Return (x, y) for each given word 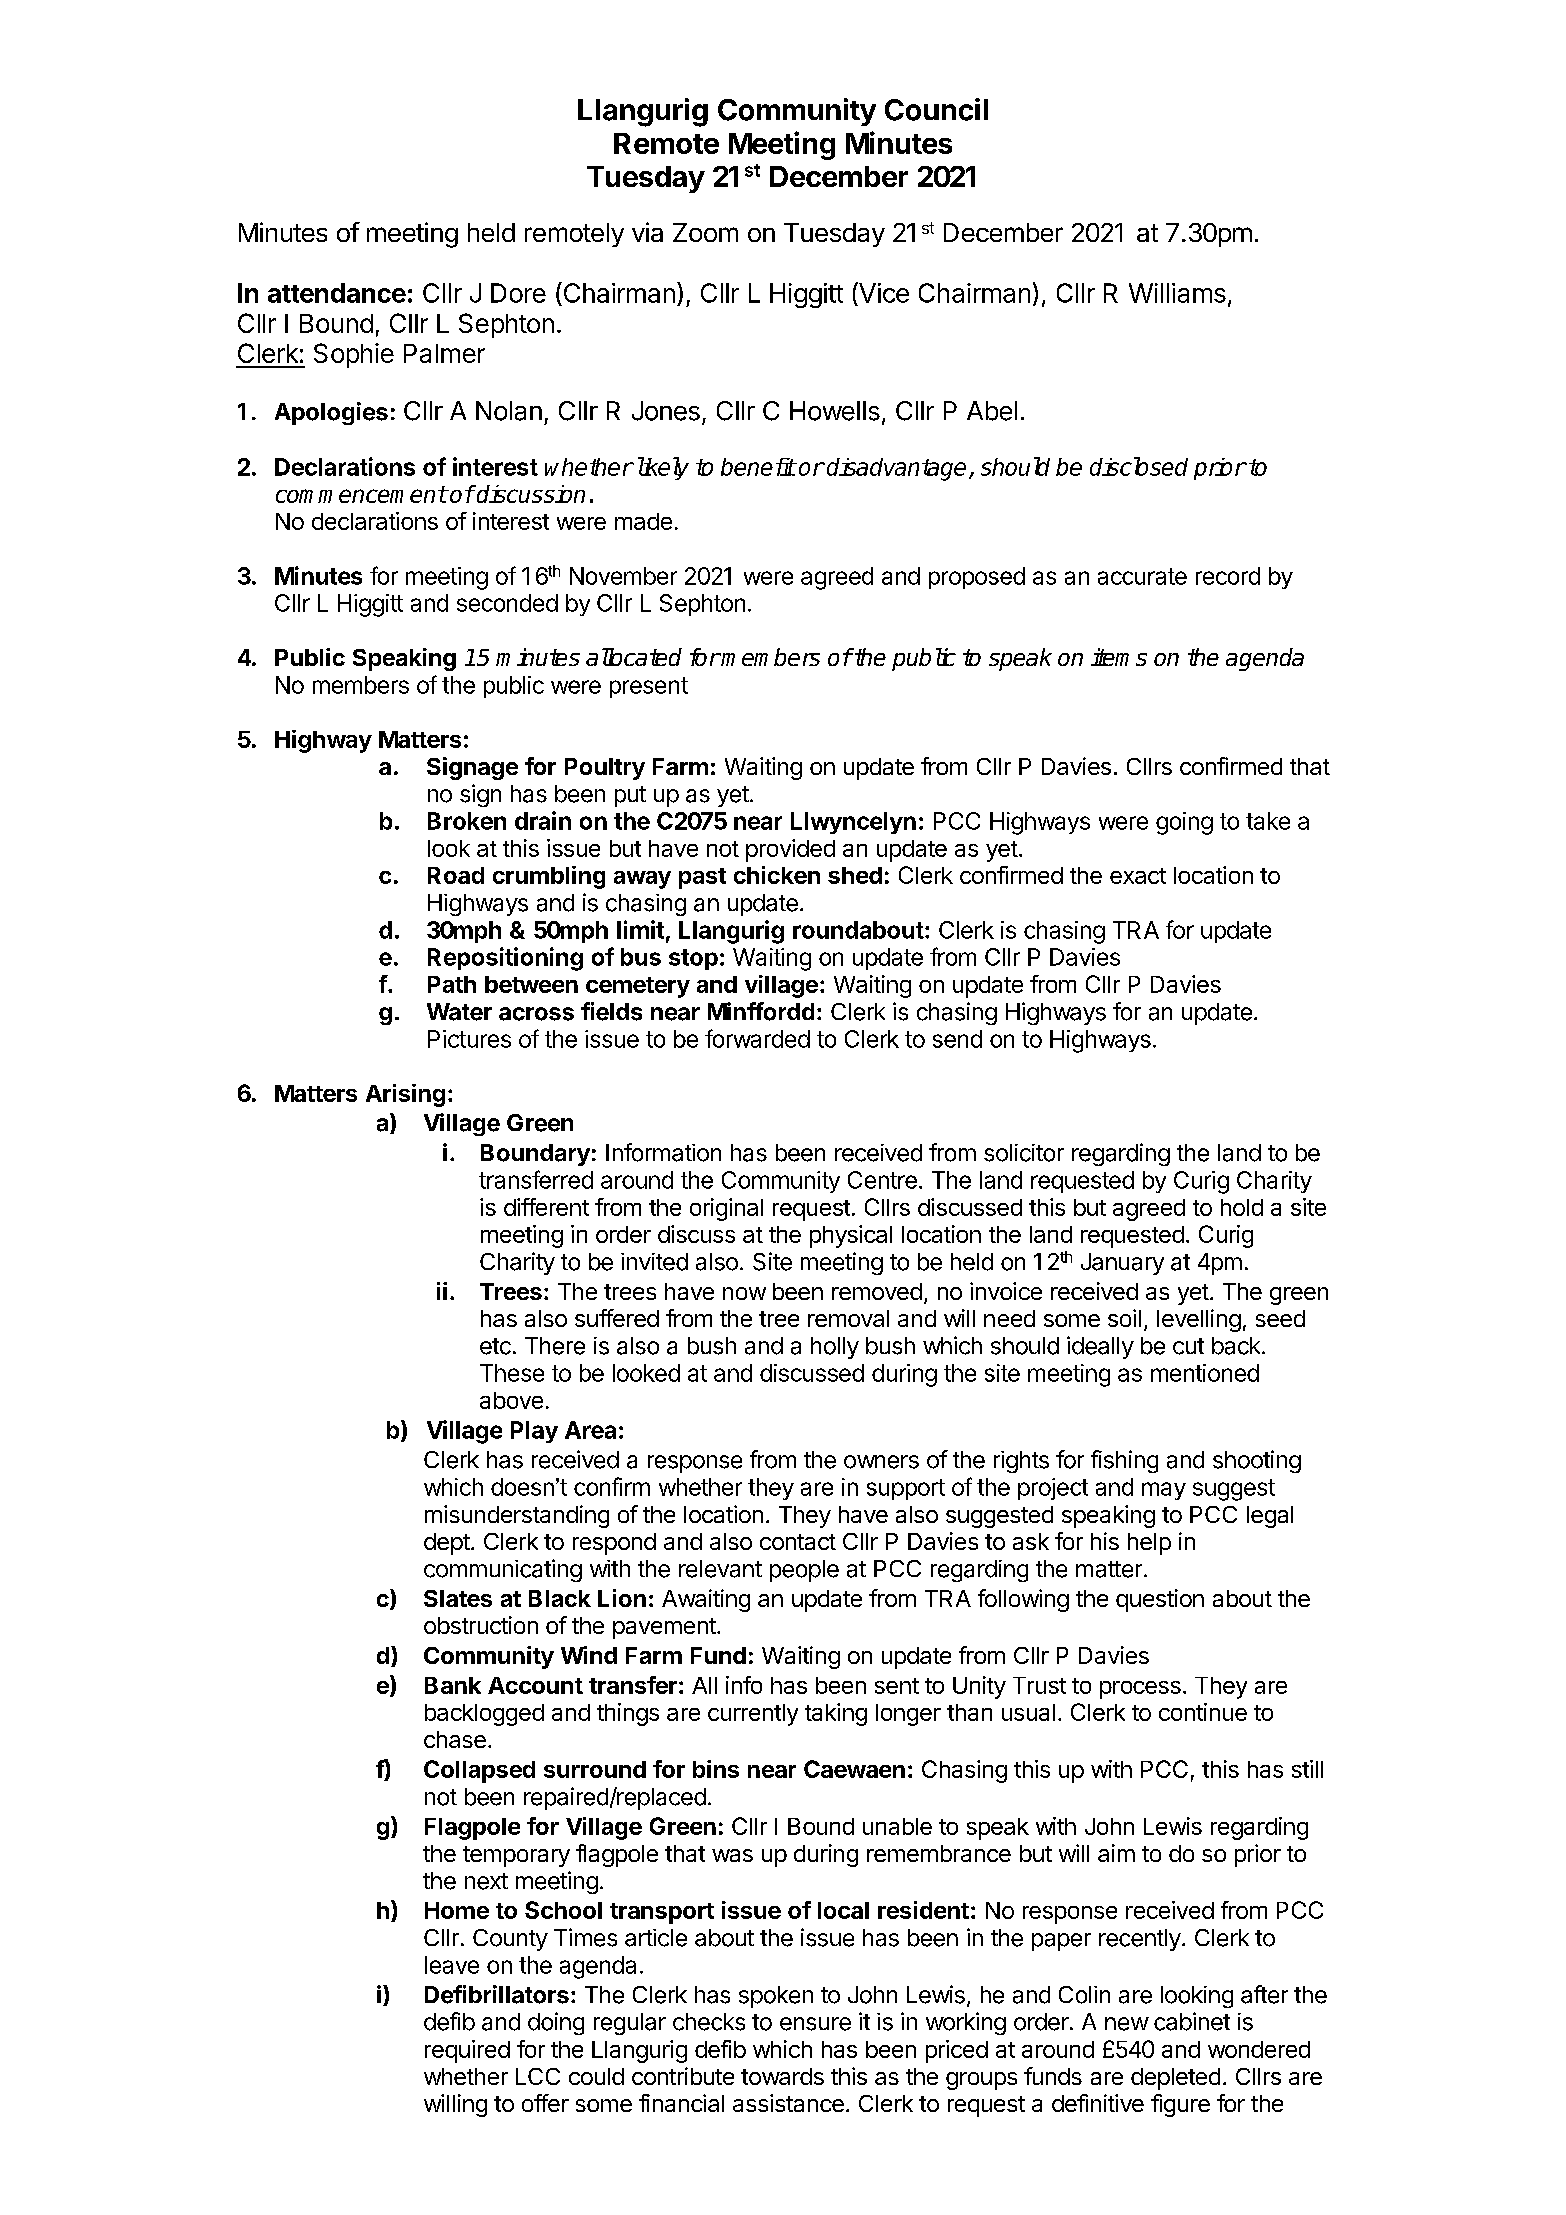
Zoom (705, 232)
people (804, 1571)
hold (1242, 1207)
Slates (458, 1598)
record (1228, 576)
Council (936, 109)
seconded (507, 603)
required (467, 2051)
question (1160, 1600)
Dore (518, 293)
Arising (405, 1095)
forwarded (757, 1038)
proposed (977, 578)
